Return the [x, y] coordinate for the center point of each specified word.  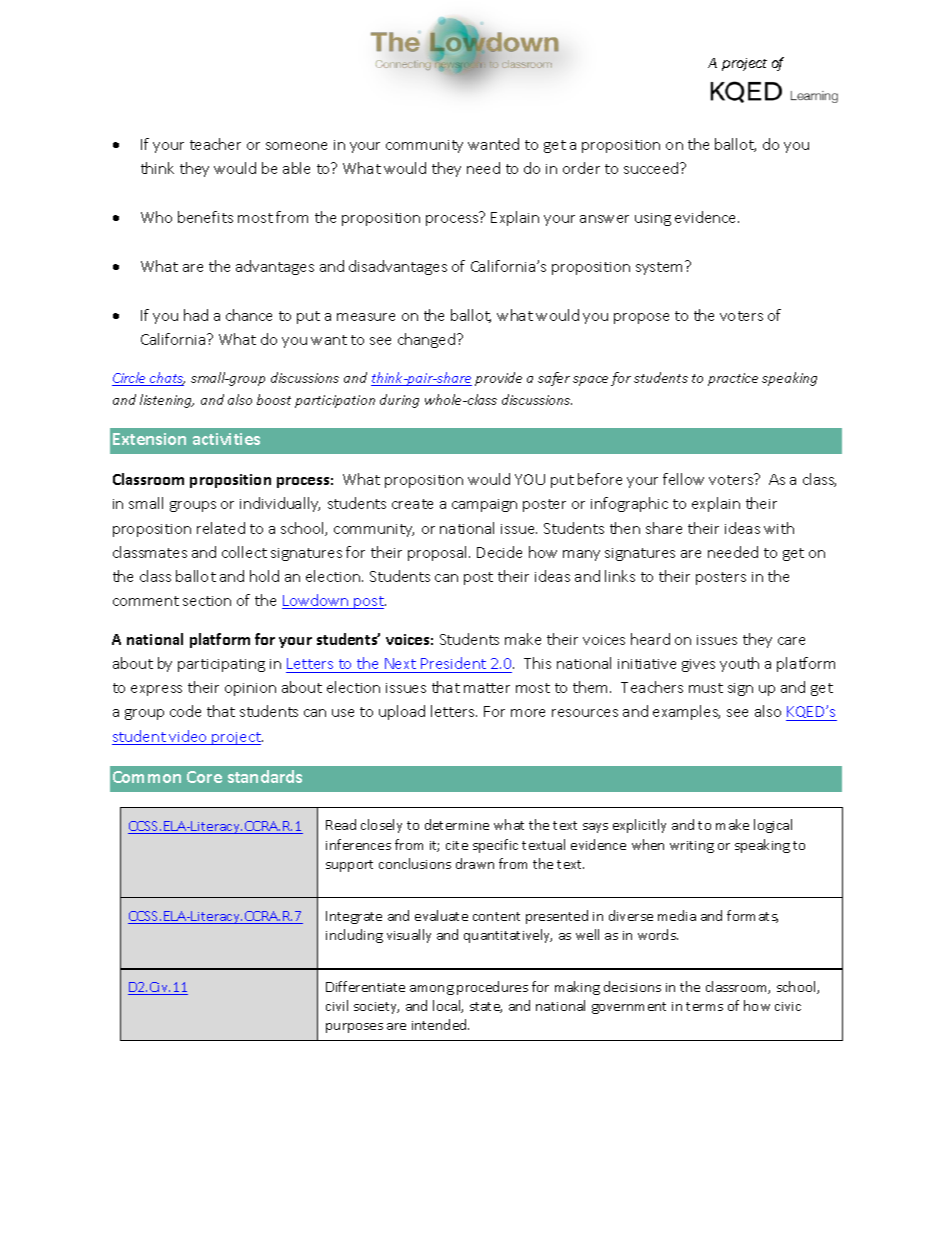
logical [773, 826]
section [207, 601]
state [486, 1007]
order [581, 168]
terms [704, 1006]
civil [337, 1005]
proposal [439, 553]
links [620, 576]
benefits [205, 217]
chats [166, 379]
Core [204, 777]
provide [498, 379]
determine [457, 824]
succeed [652, 168]
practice [733, 379]
